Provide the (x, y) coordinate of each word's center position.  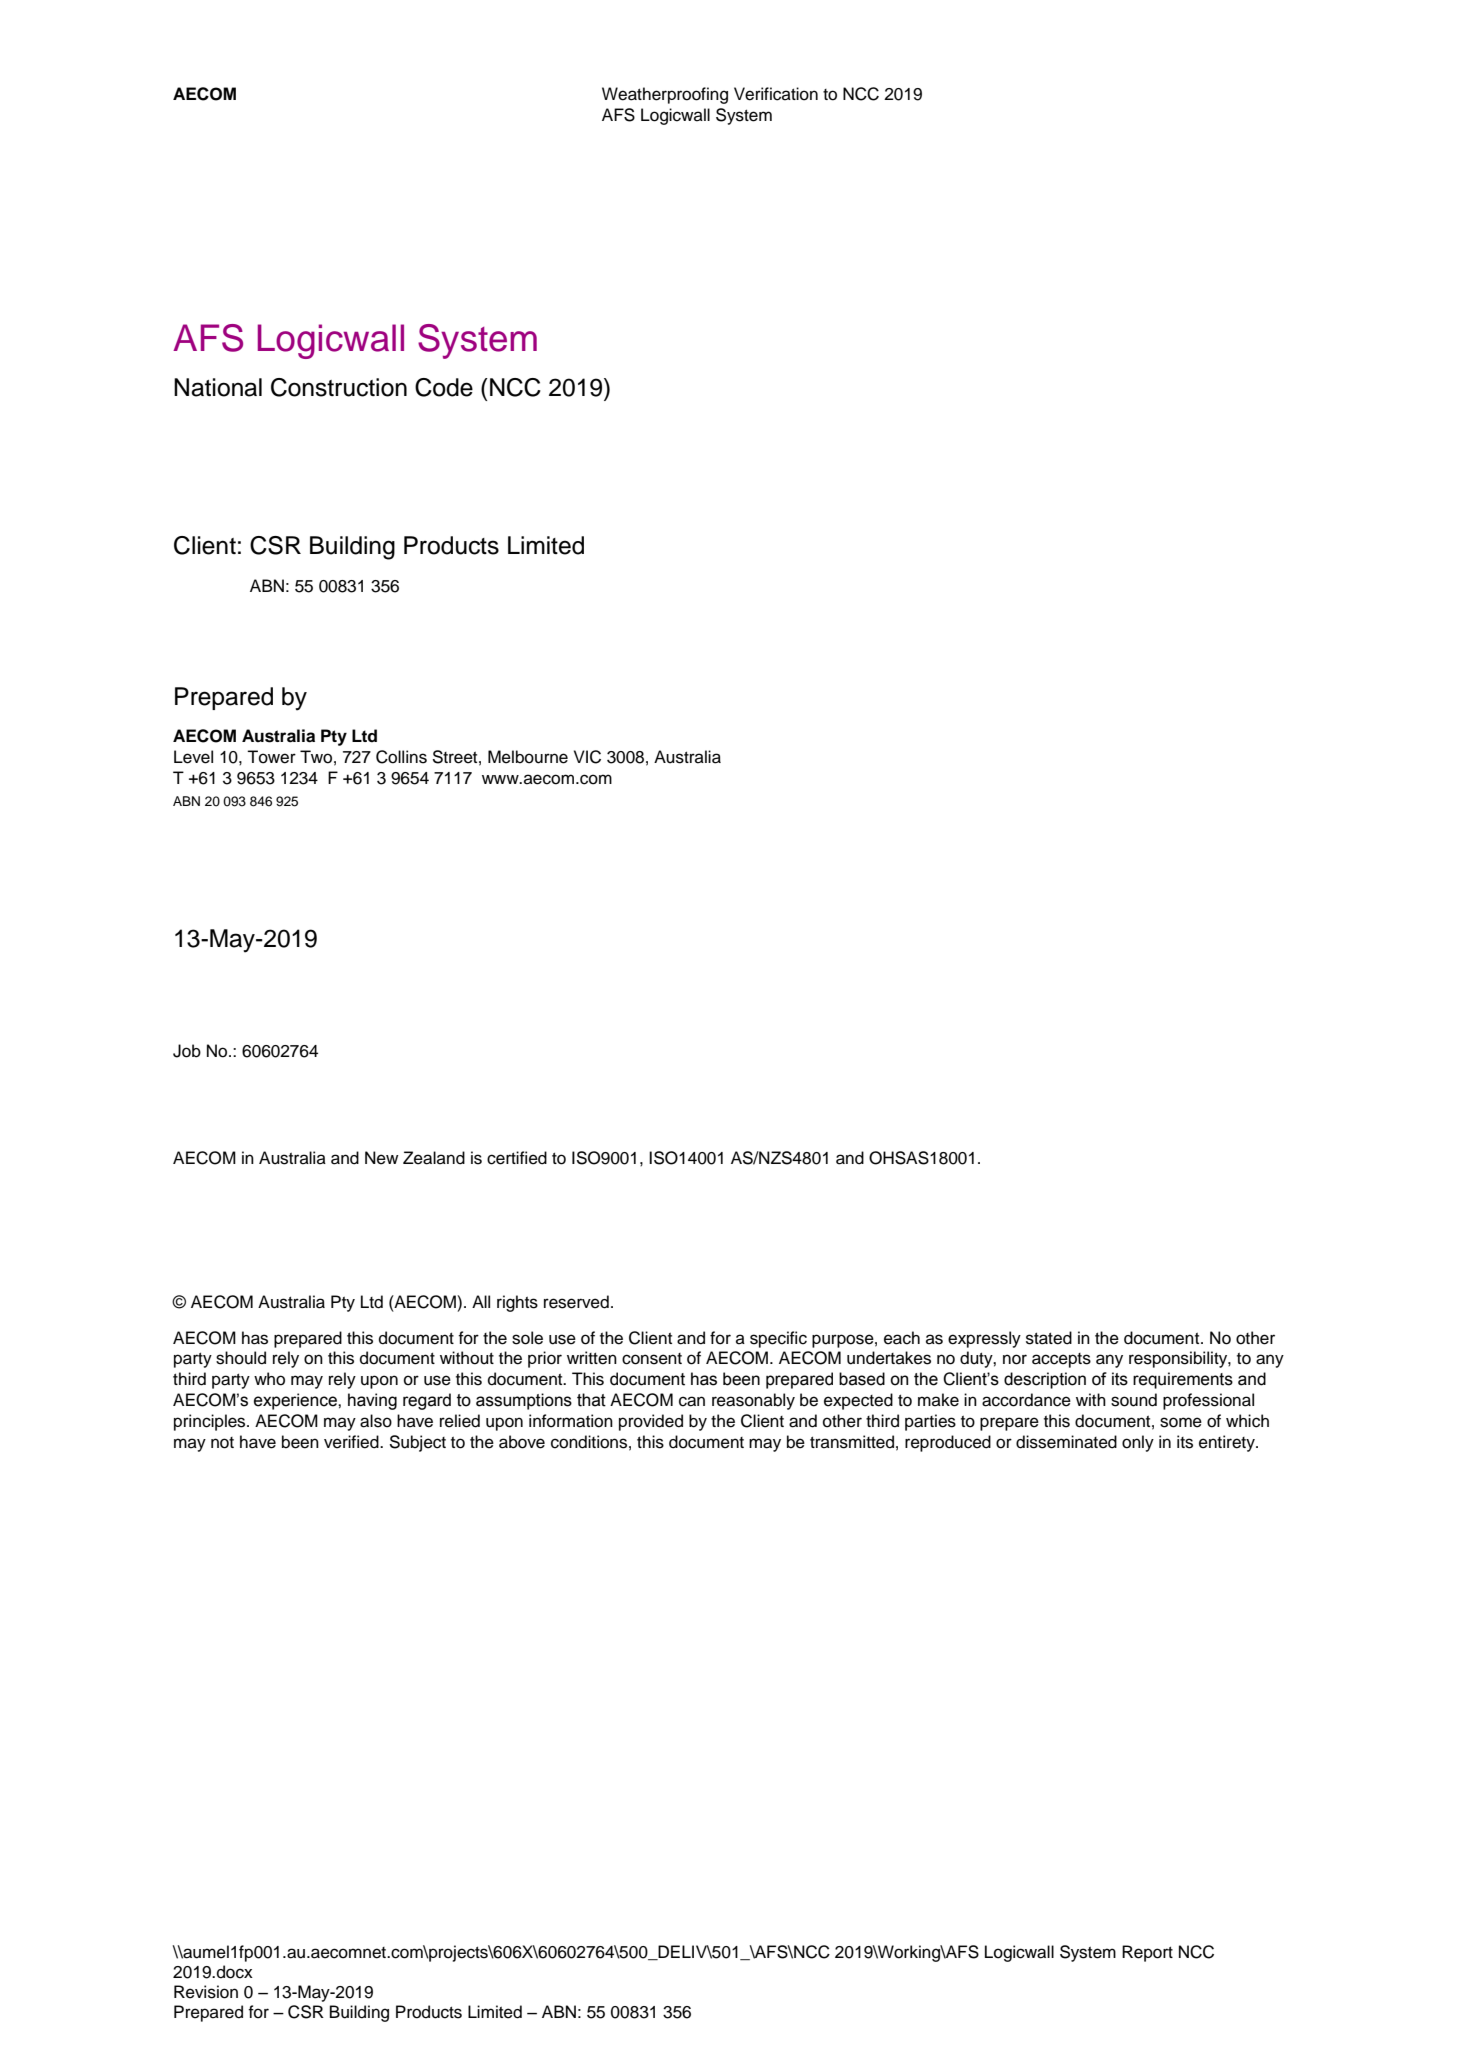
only (1138, 1443)
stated (1049, 1338)
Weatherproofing (665, 95)
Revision (206, 1992)
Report (1147, 1953)
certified (517, 1158)
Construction (339, 387)
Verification (776, 94)
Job (187, 1051)
